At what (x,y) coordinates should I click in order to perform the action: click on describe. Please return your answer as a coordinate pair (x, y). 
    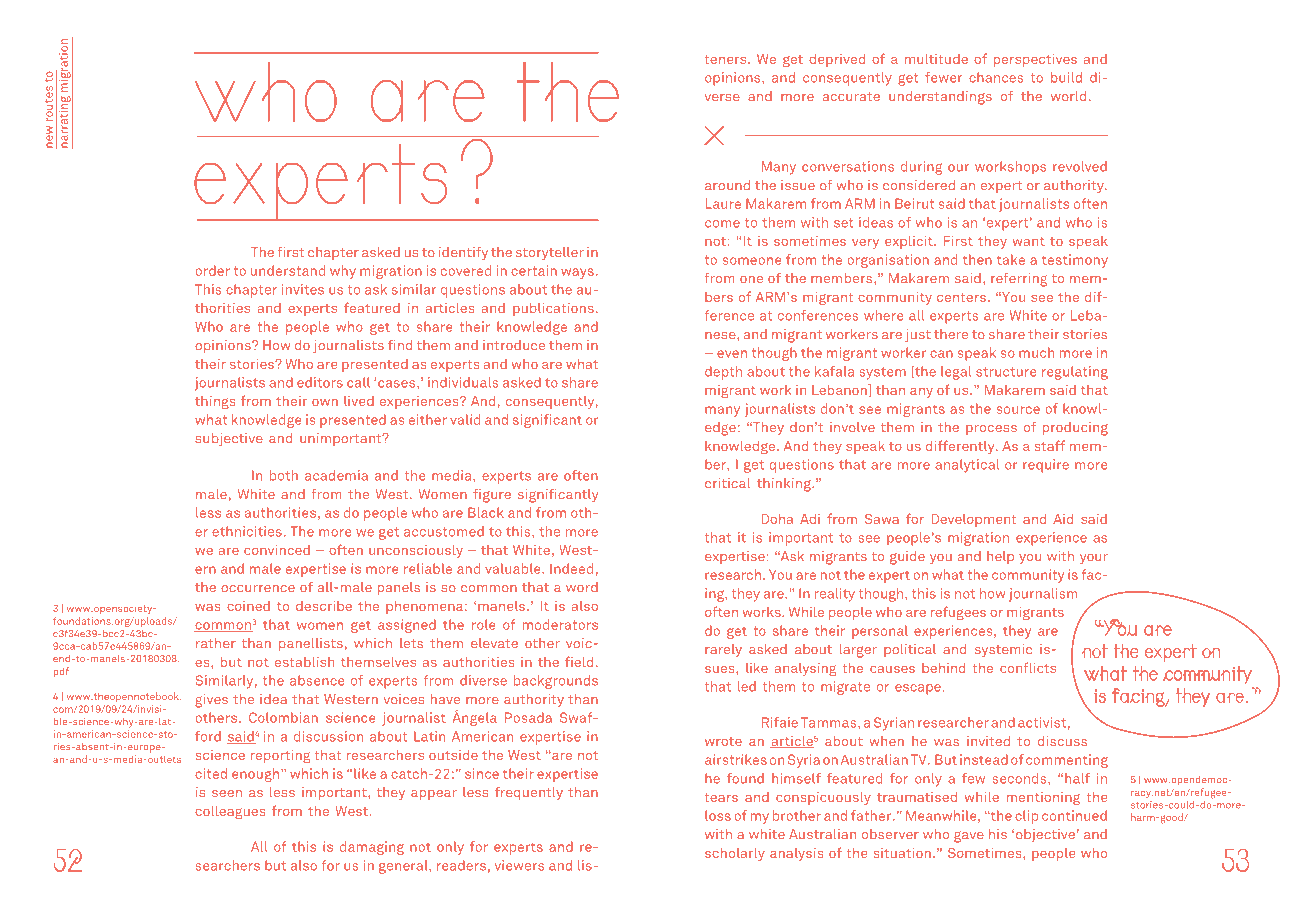
    Looking at the image, I should click on (324, 606).
